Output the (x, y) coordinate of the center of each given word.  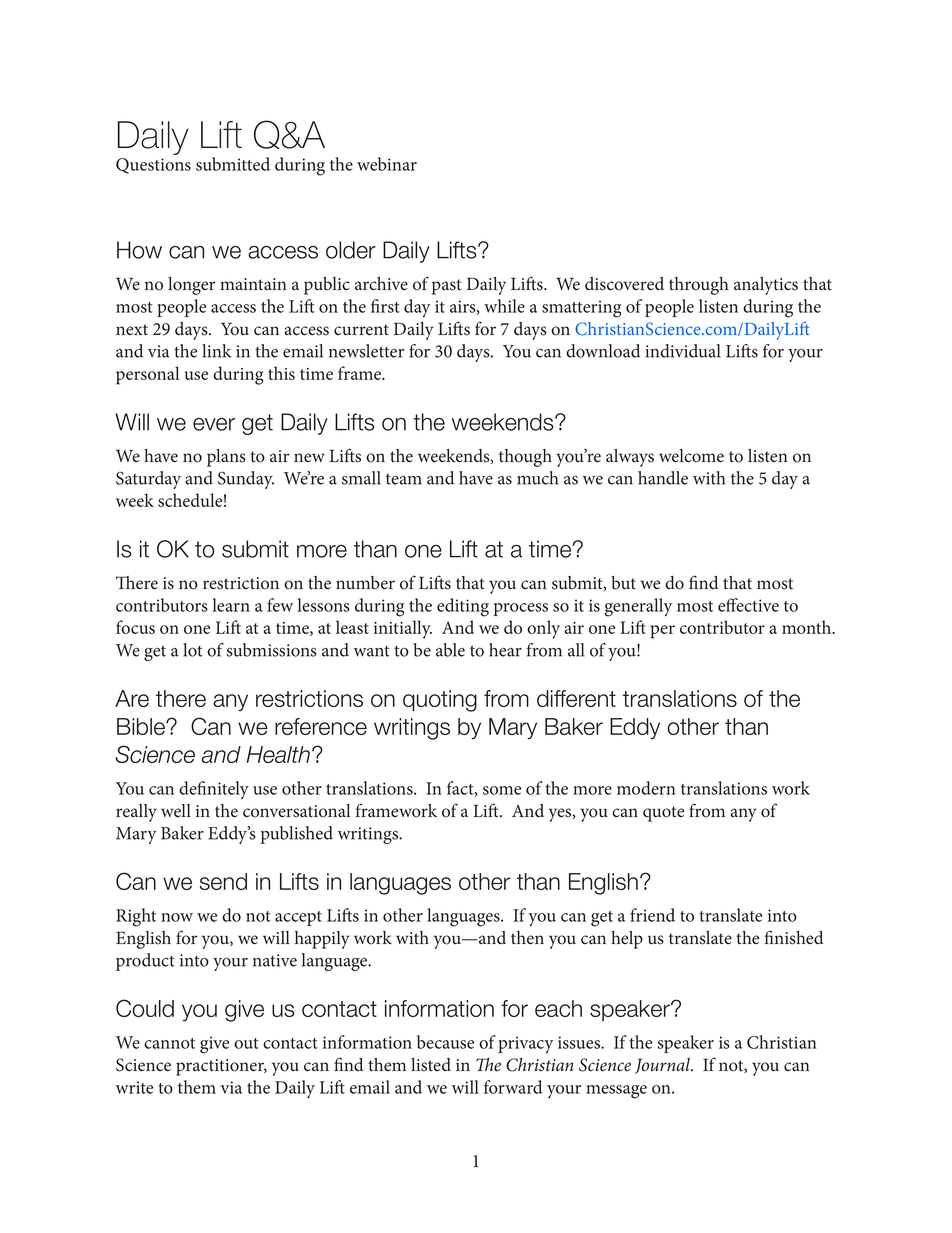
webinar (387, 164)
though (525, 458)
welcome (691, 456)
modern (646, 788)
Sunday (246, 480)
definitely (214, 790)
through (699, 286)
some (502, 790)
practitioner (221, 1067)
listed (431, 1065)
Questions (153, 166)
